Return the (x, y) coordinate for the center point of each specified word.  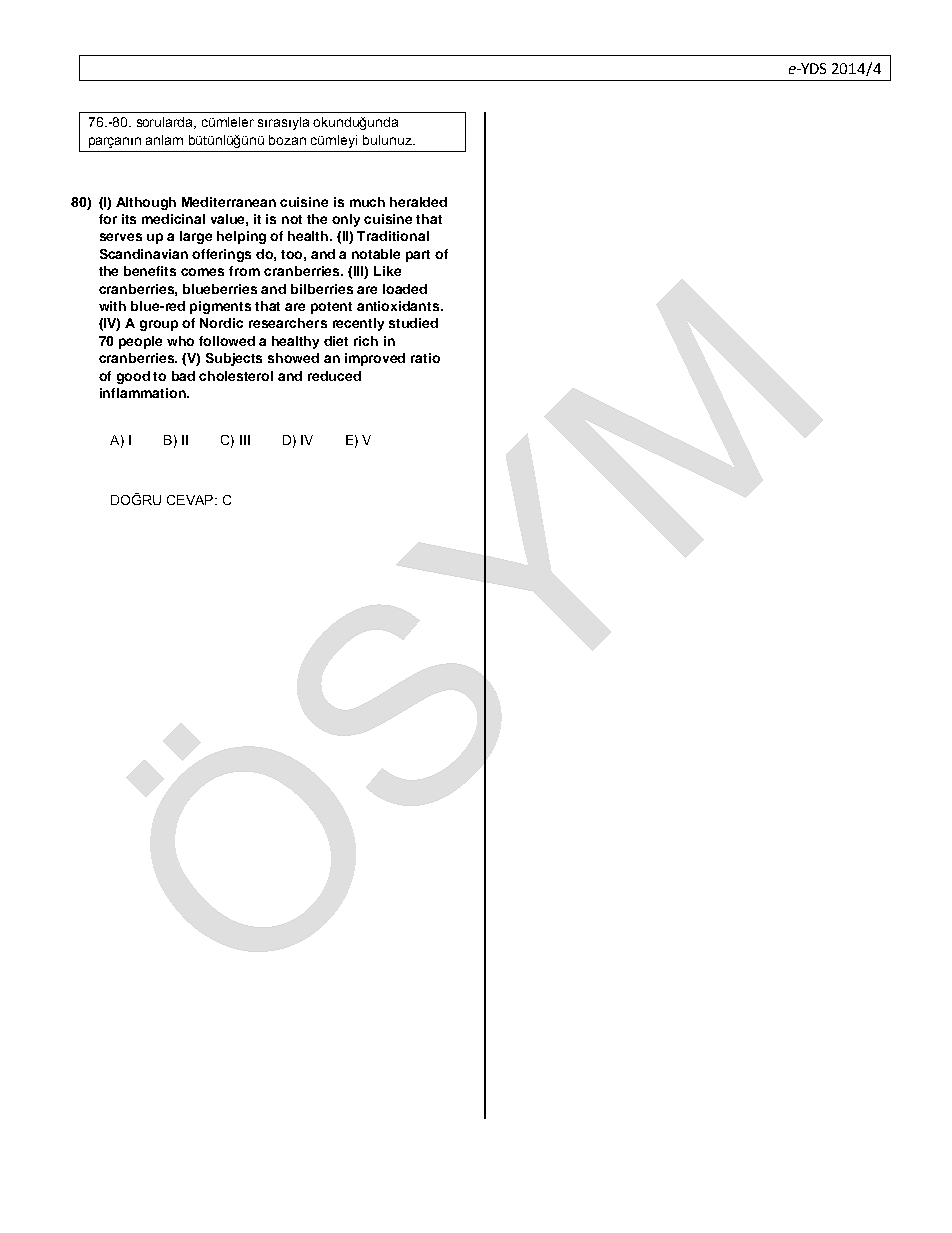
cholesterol (236, 376)
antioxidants (399, 306)
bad (183, 376)
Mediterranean (229, 202)
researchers (288, 323)
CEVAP (191, 500)
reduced (334, 376)
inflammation (144, 393)
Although (146, 203)
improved (375, 359)
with (112, 306)
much (367, 202)
